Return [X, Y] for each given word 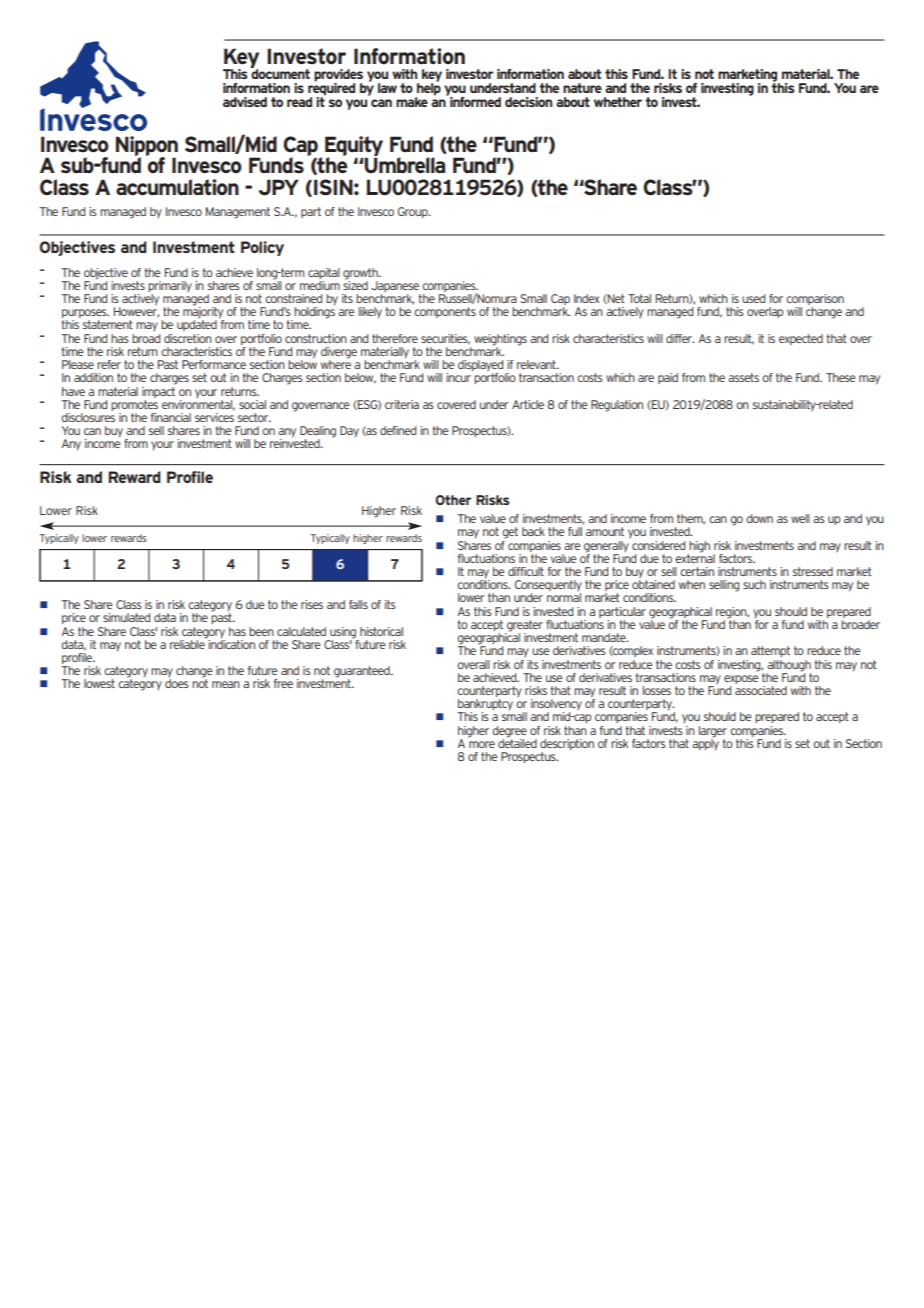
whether [618, 102]
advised [245, 102]
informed [474, 100]
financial [171, 417]
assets [743, 377]
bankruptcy [485, 706]
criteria [402, 404]
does [177, 683]
